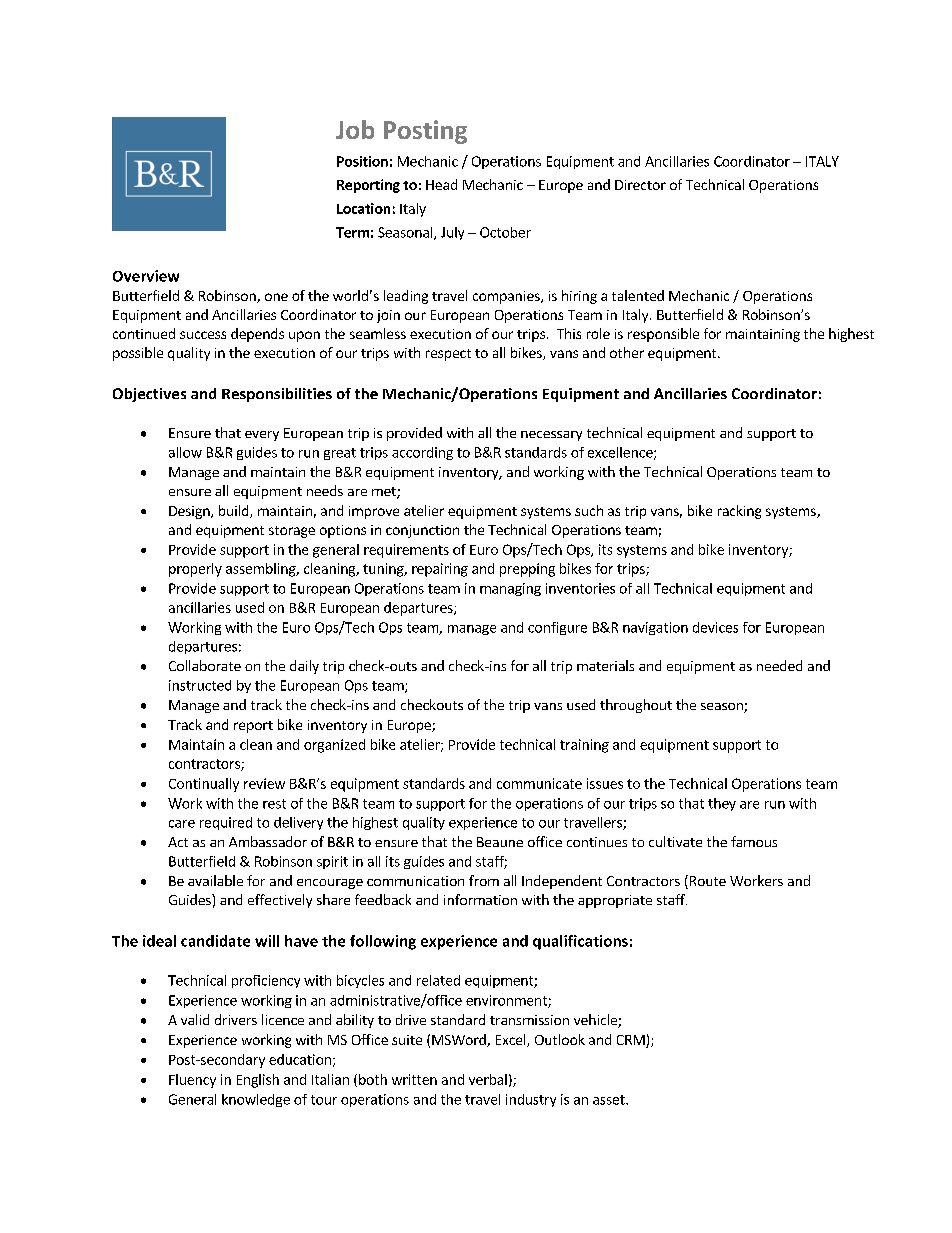  I want to click on devices, so click(715, 627).
